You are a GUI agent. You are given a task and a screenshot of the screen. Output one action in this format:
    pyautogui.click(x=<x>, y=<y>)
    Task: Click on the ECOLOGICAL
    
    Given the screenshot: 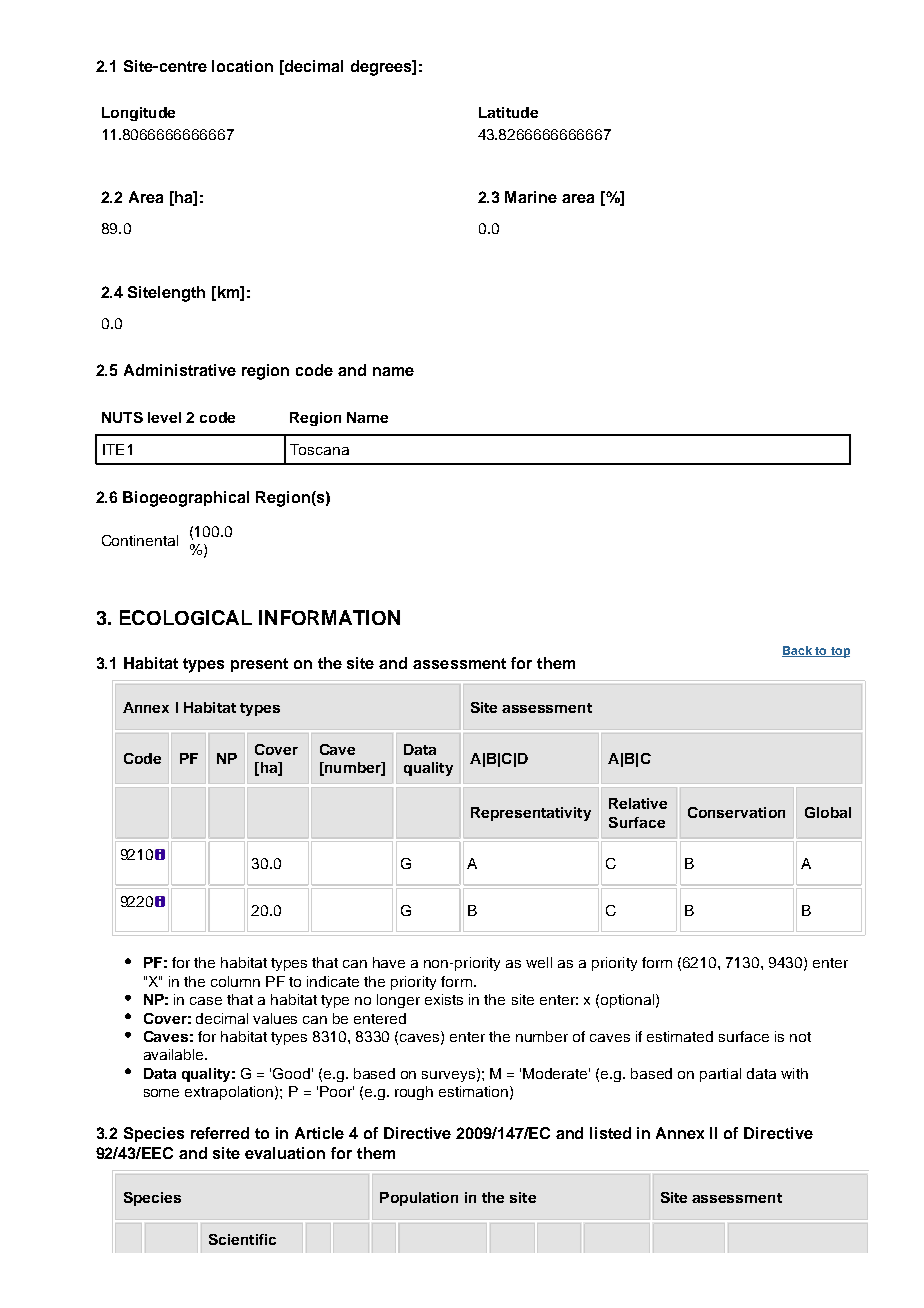 What is the action you would take?
    pyautogui.click(x=186, y=617)
